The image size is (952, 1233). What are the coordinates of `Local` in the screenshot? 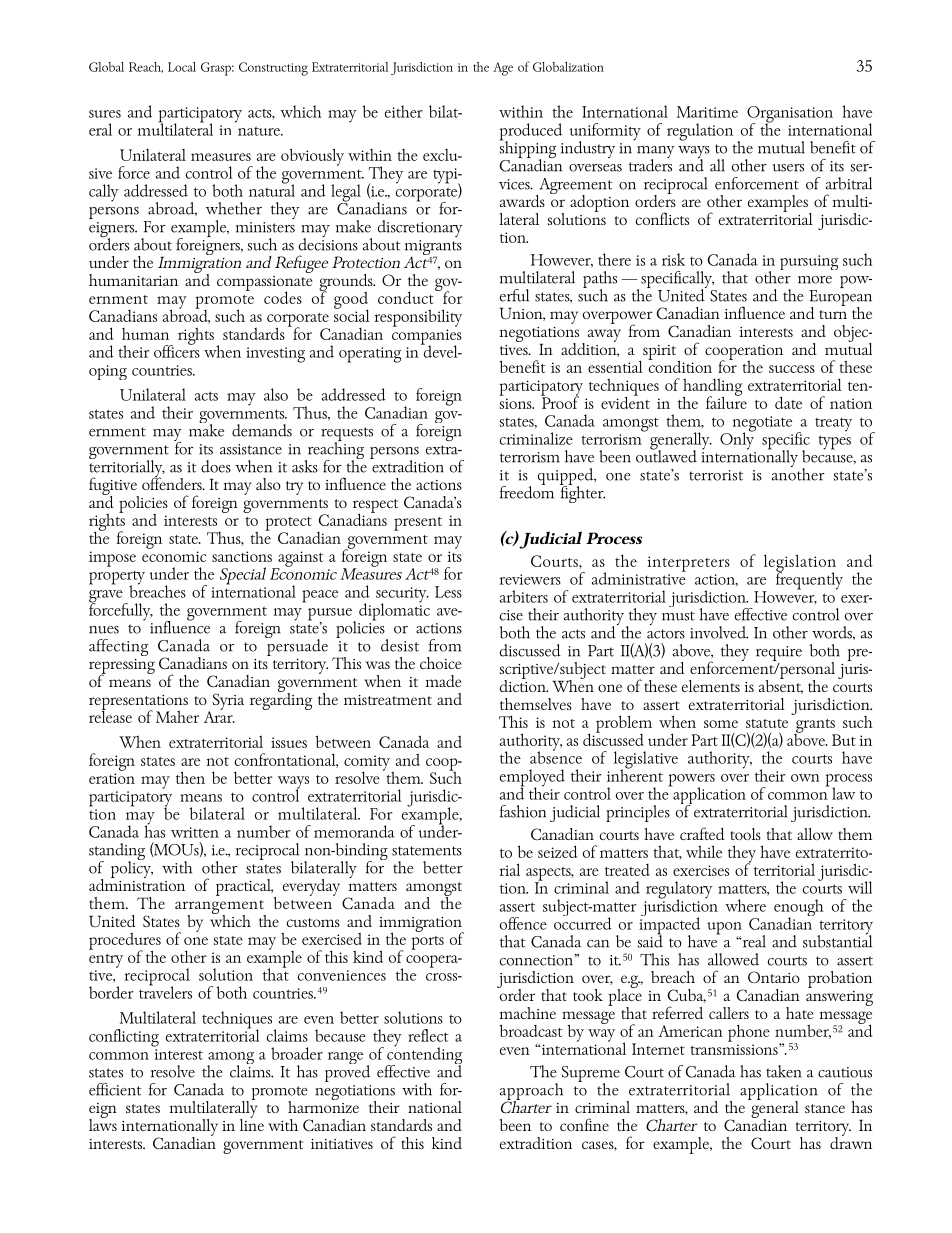 It's located at (182, 67).
